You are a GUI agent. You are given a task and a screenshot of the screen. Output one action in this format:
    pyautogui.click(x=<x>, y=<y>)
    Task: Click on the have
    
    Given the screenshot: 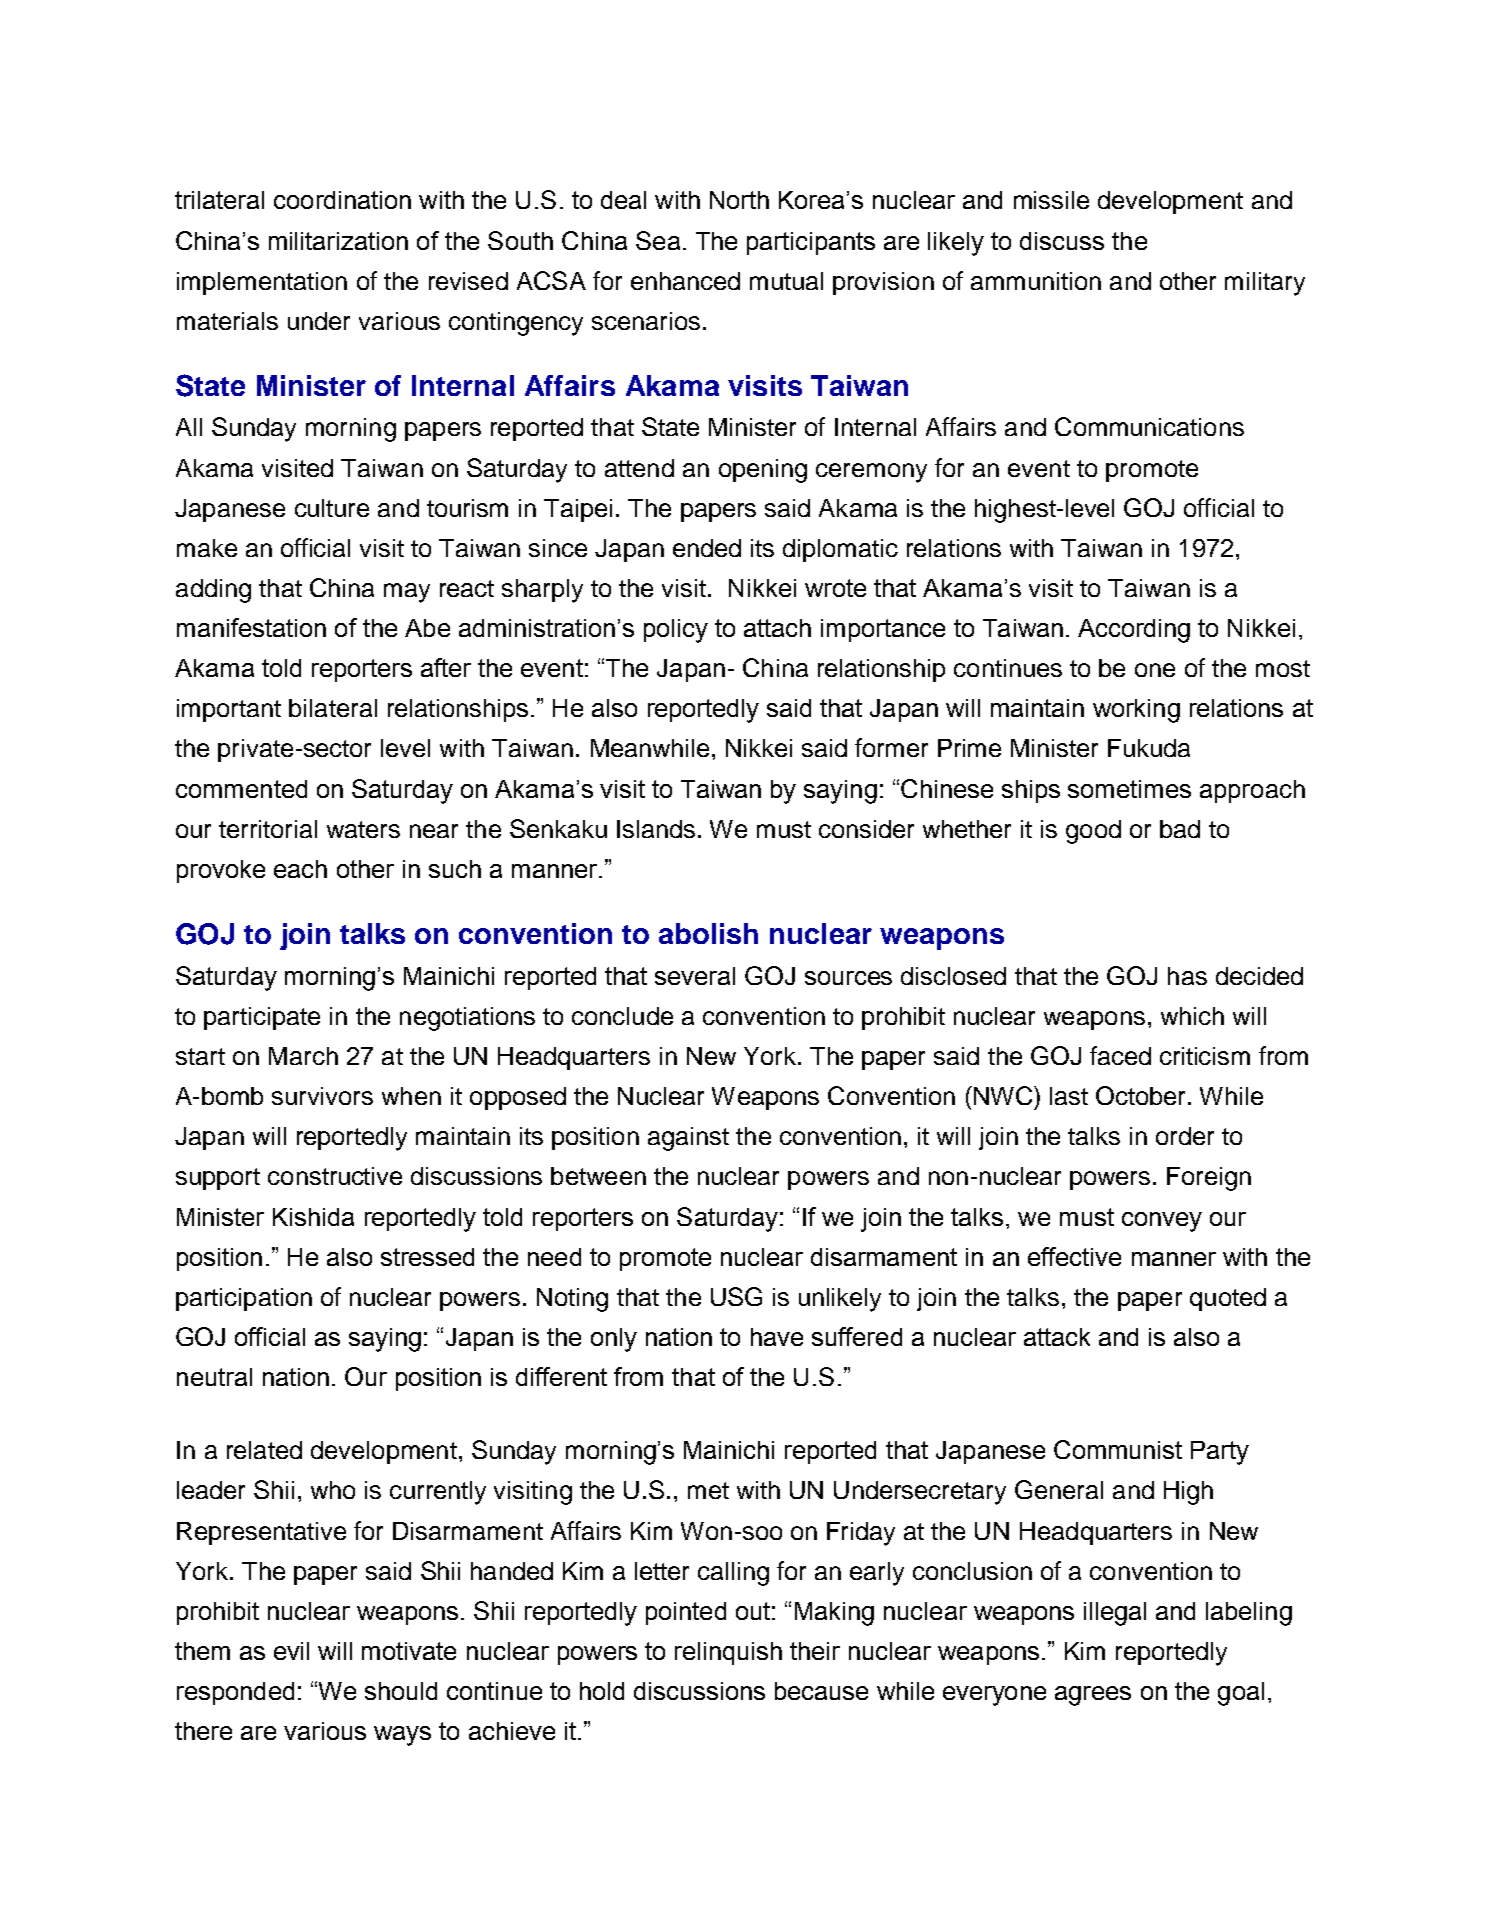 What is the action you would take?
    pyautogui.click(x=777, y=1337)
